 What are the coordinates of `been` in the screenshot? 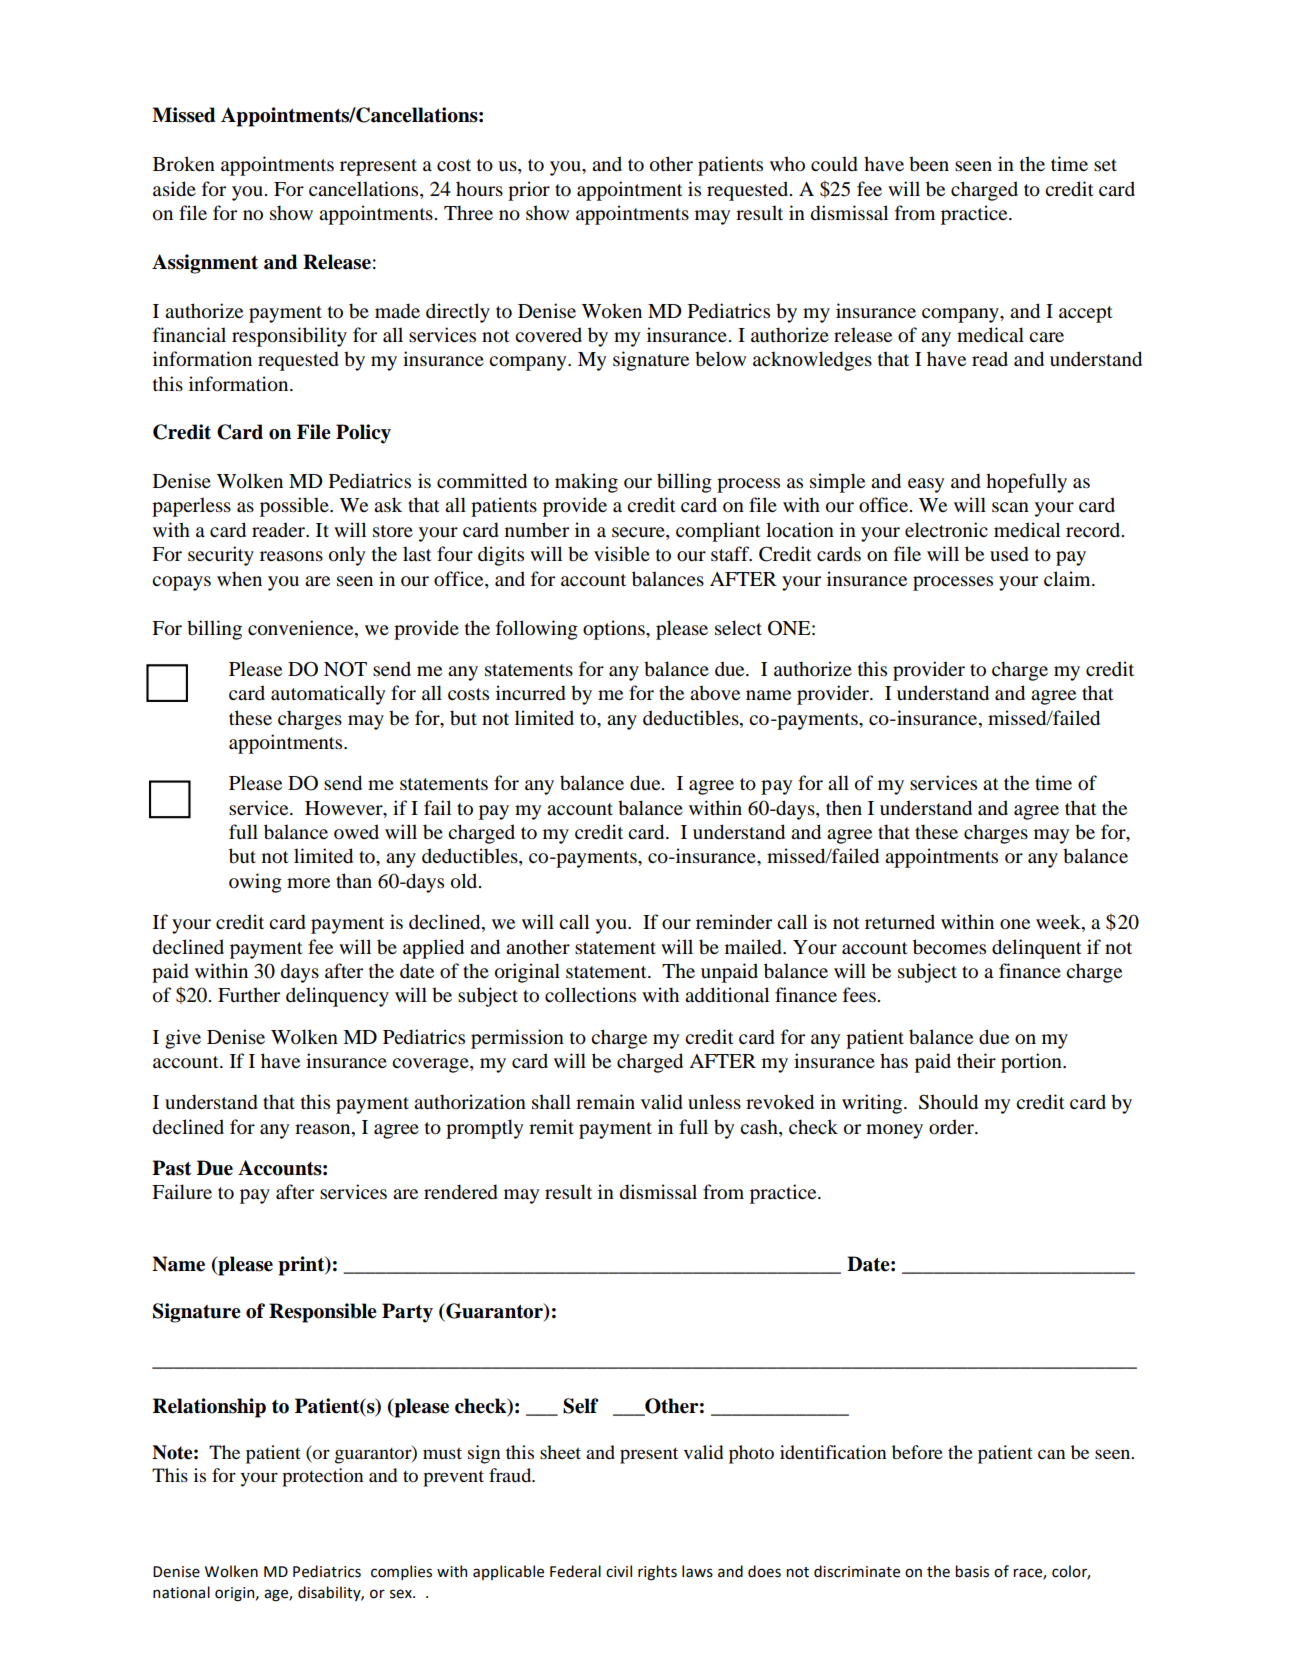 It's located at (929, 164).
